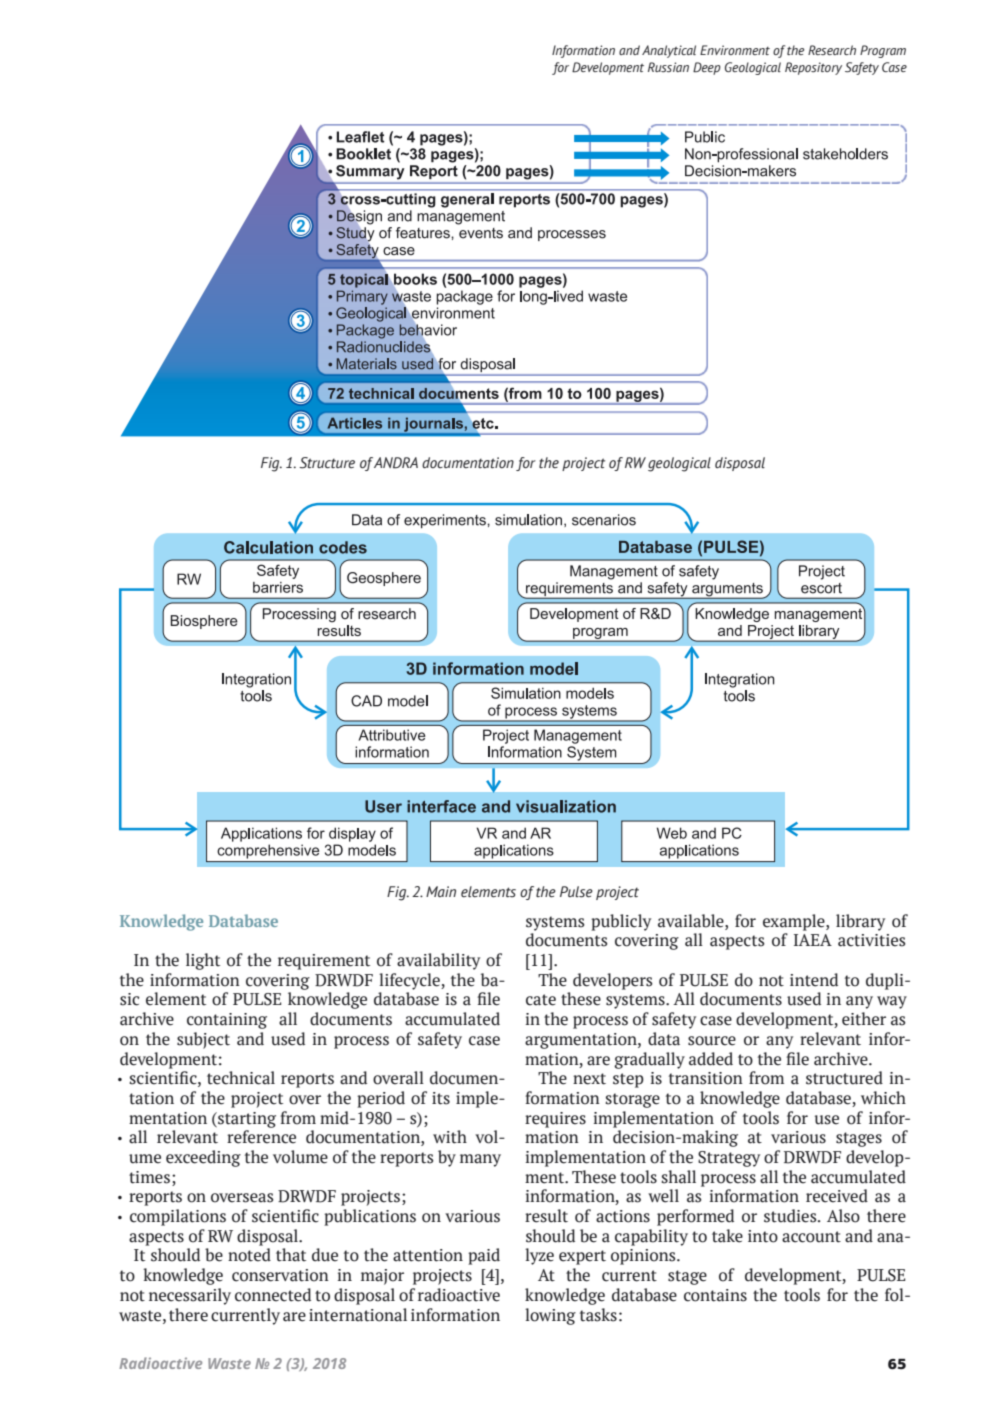  What do you see at coordinates (396, 463) in the document?
I see `ANDRA` at bounding box center [396, 463].
